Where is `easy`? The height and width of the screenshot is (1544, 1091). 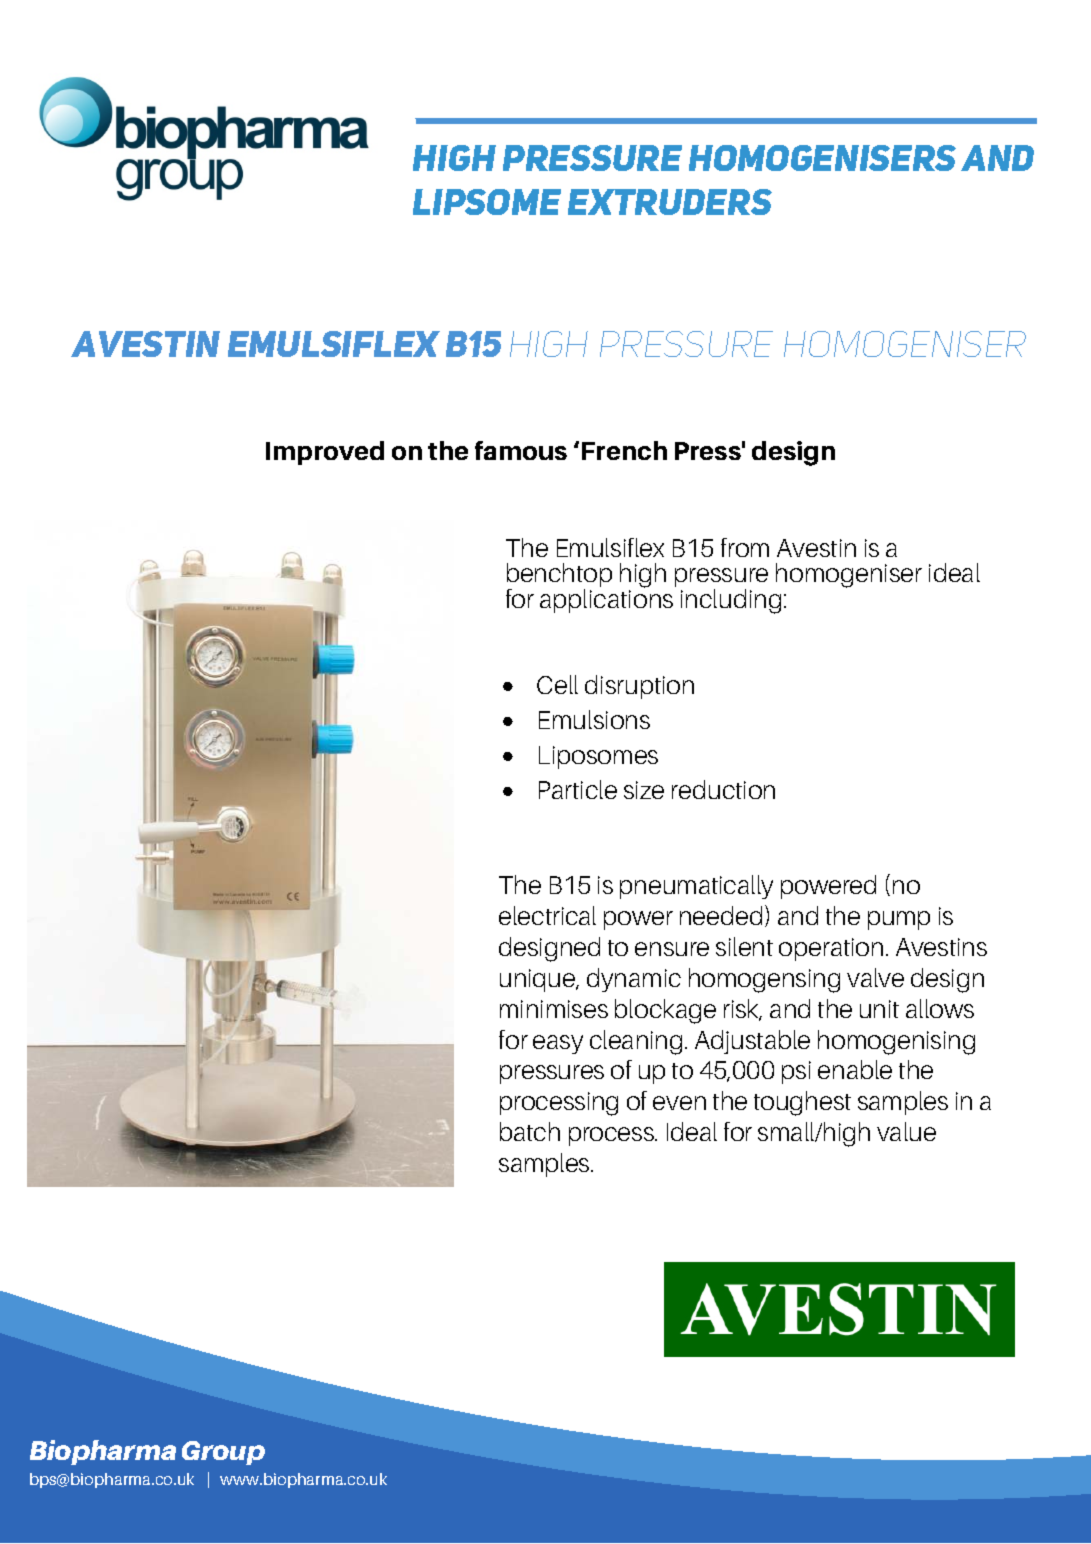 easy is located at coordinates (558, 1044).
